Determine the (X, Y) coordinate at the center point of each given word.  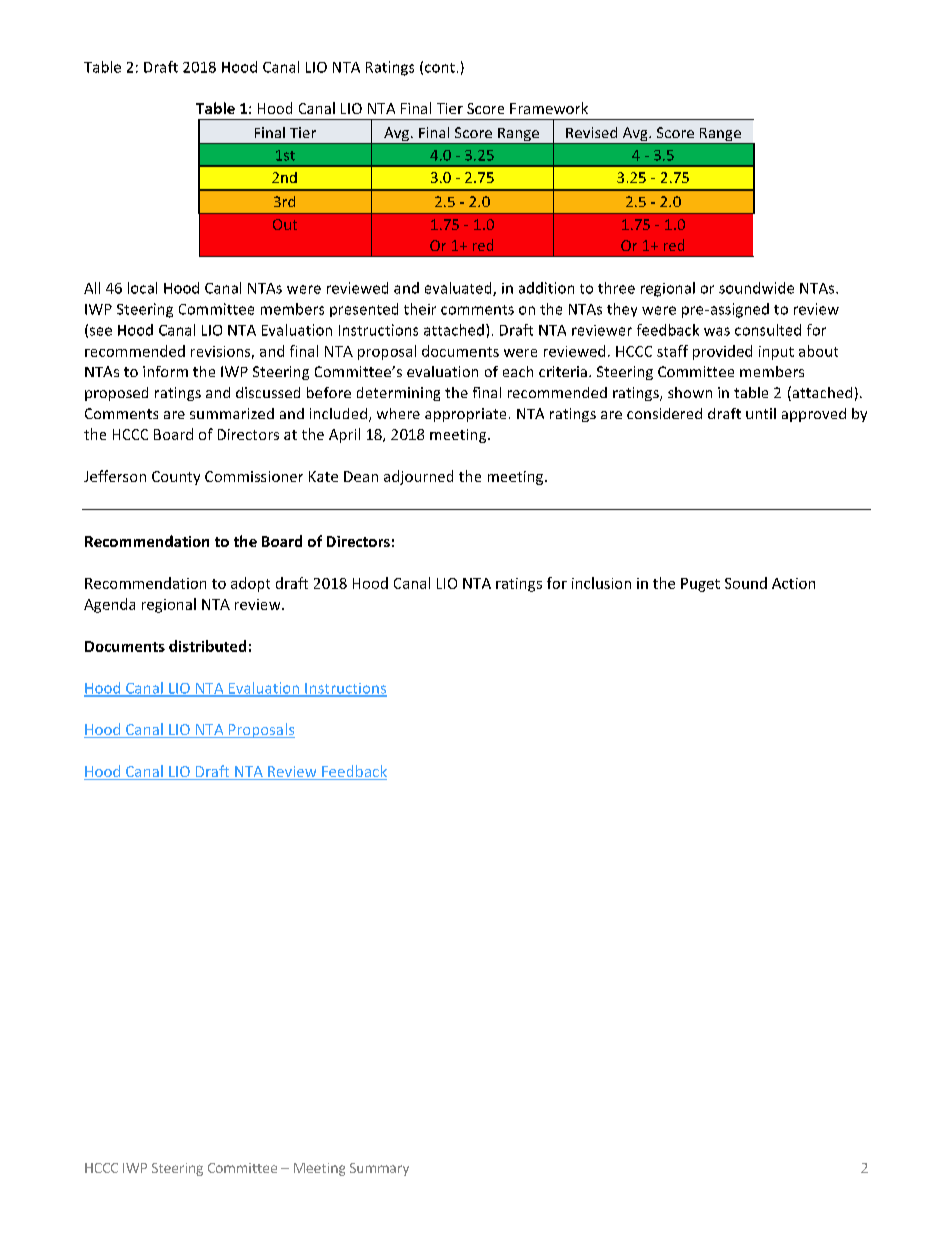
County (176, 478)
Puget (700, 585)
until (761, 413)
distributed (207, 646)
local (142, 288)
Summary (379, 1169)
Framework (549, 108)
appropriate (465, 415)
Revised (591, 132)
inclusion (601, 583)
